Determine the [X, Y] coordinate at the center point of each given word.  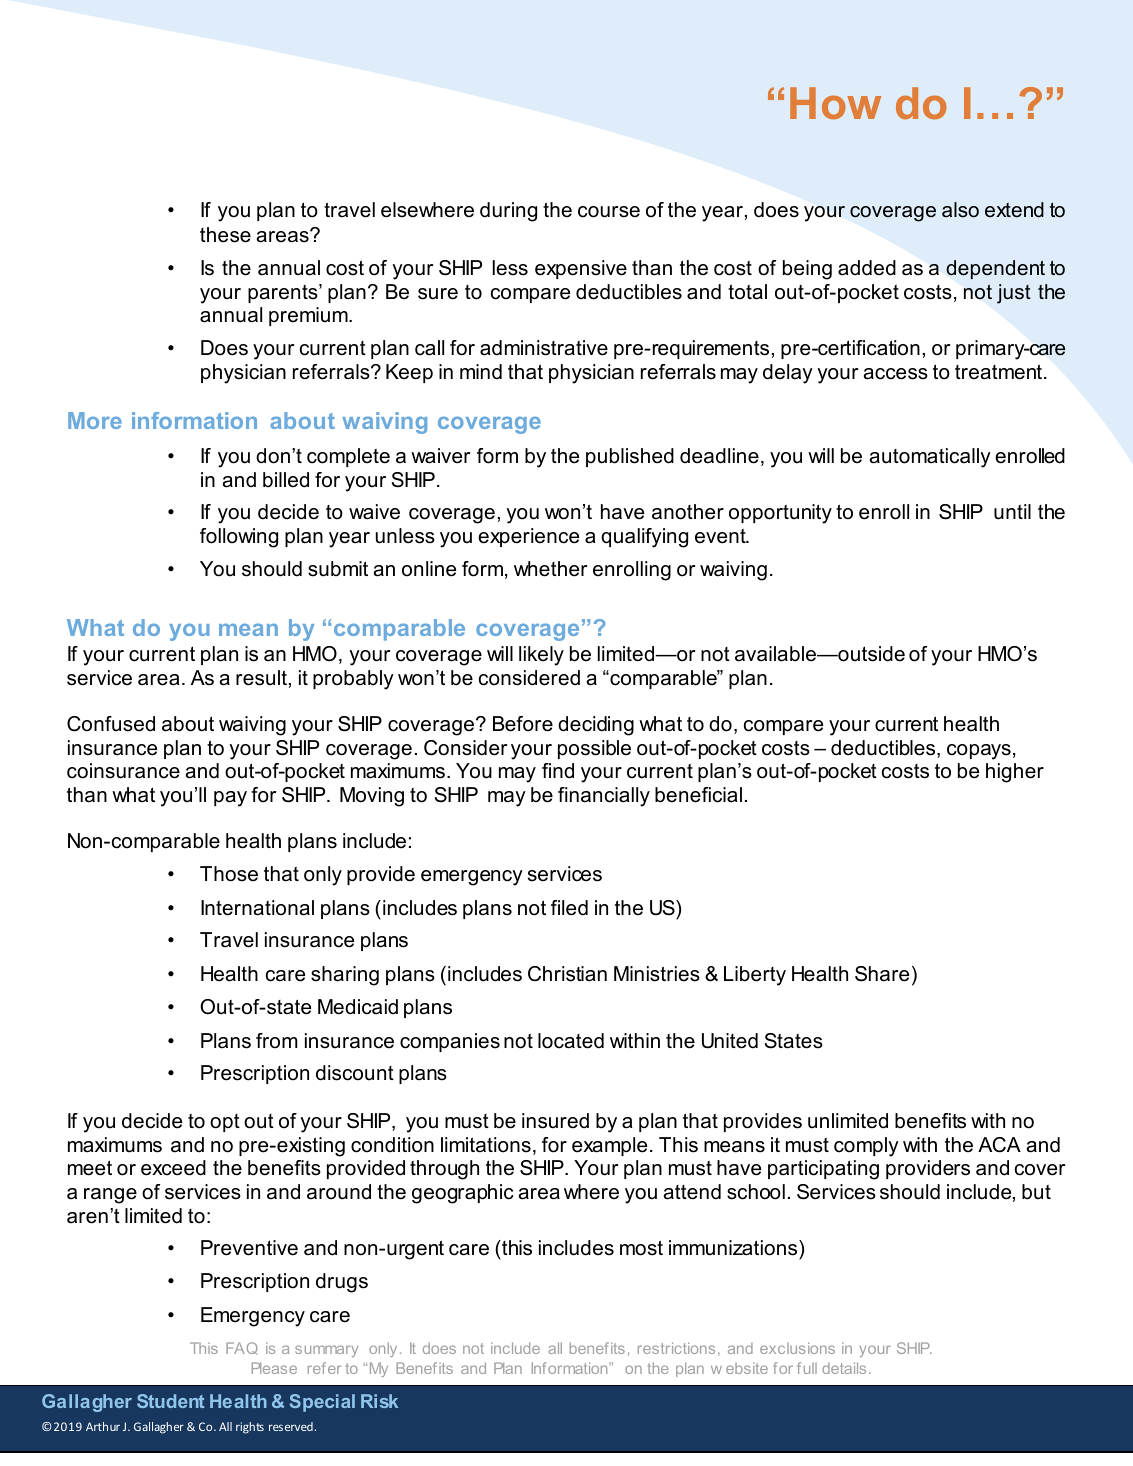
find [558, 771]
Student [170, 1401]
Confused [111, 724]
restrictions [676, 1348]
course [609, 212]
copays [979, 752]
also [960, 210]
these [225, 235]
